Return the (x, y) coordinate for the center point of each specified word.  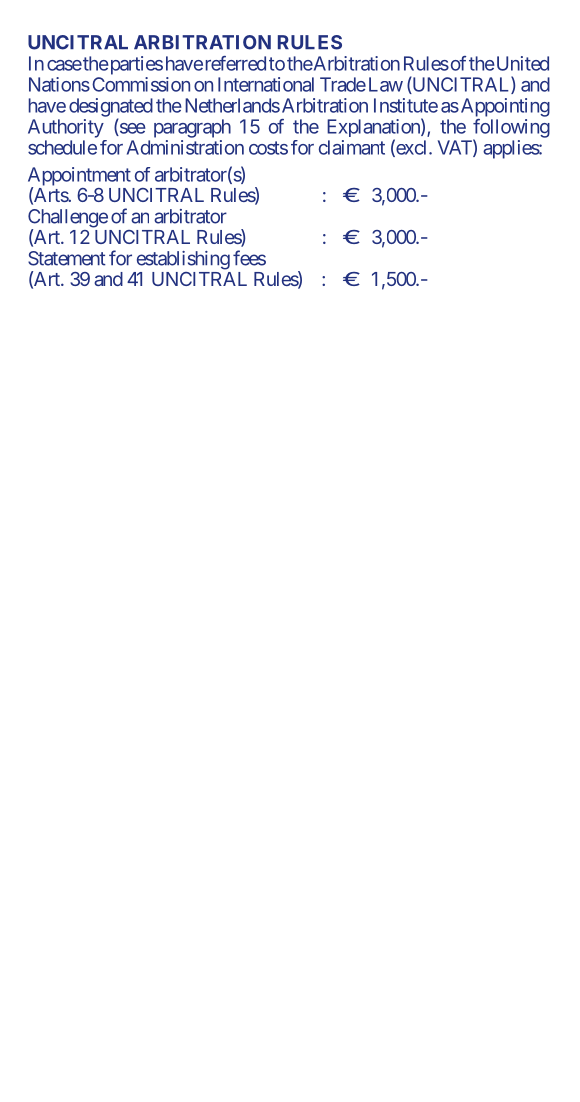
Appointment (79, 177)
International (266, 84)
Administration (185, 147)
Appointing (504, 107)
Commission (141, 84)
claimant (352, 147)
